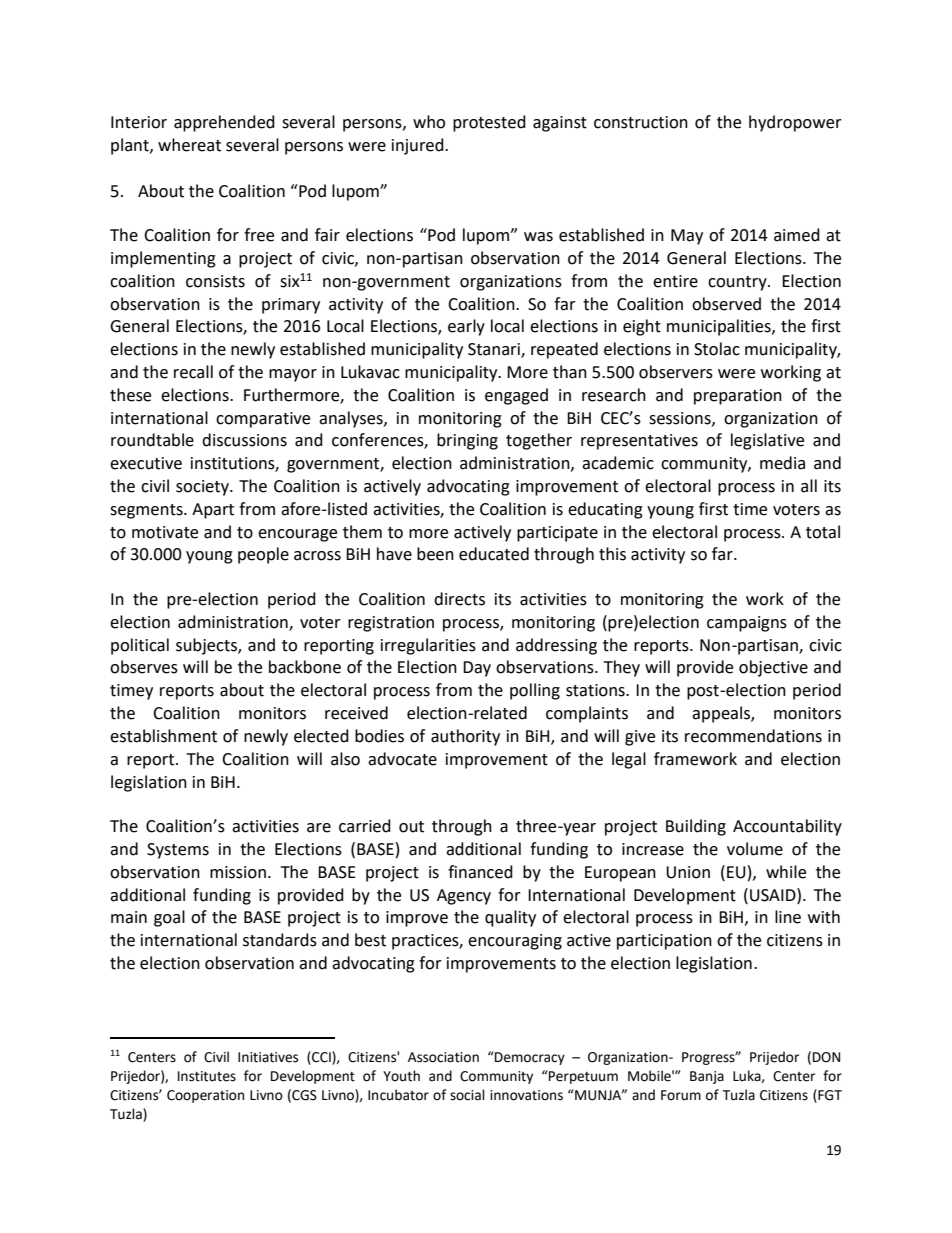 The height and width of the screenshot is (1233, 952). I want to click on Association, so click(443, 1057).
